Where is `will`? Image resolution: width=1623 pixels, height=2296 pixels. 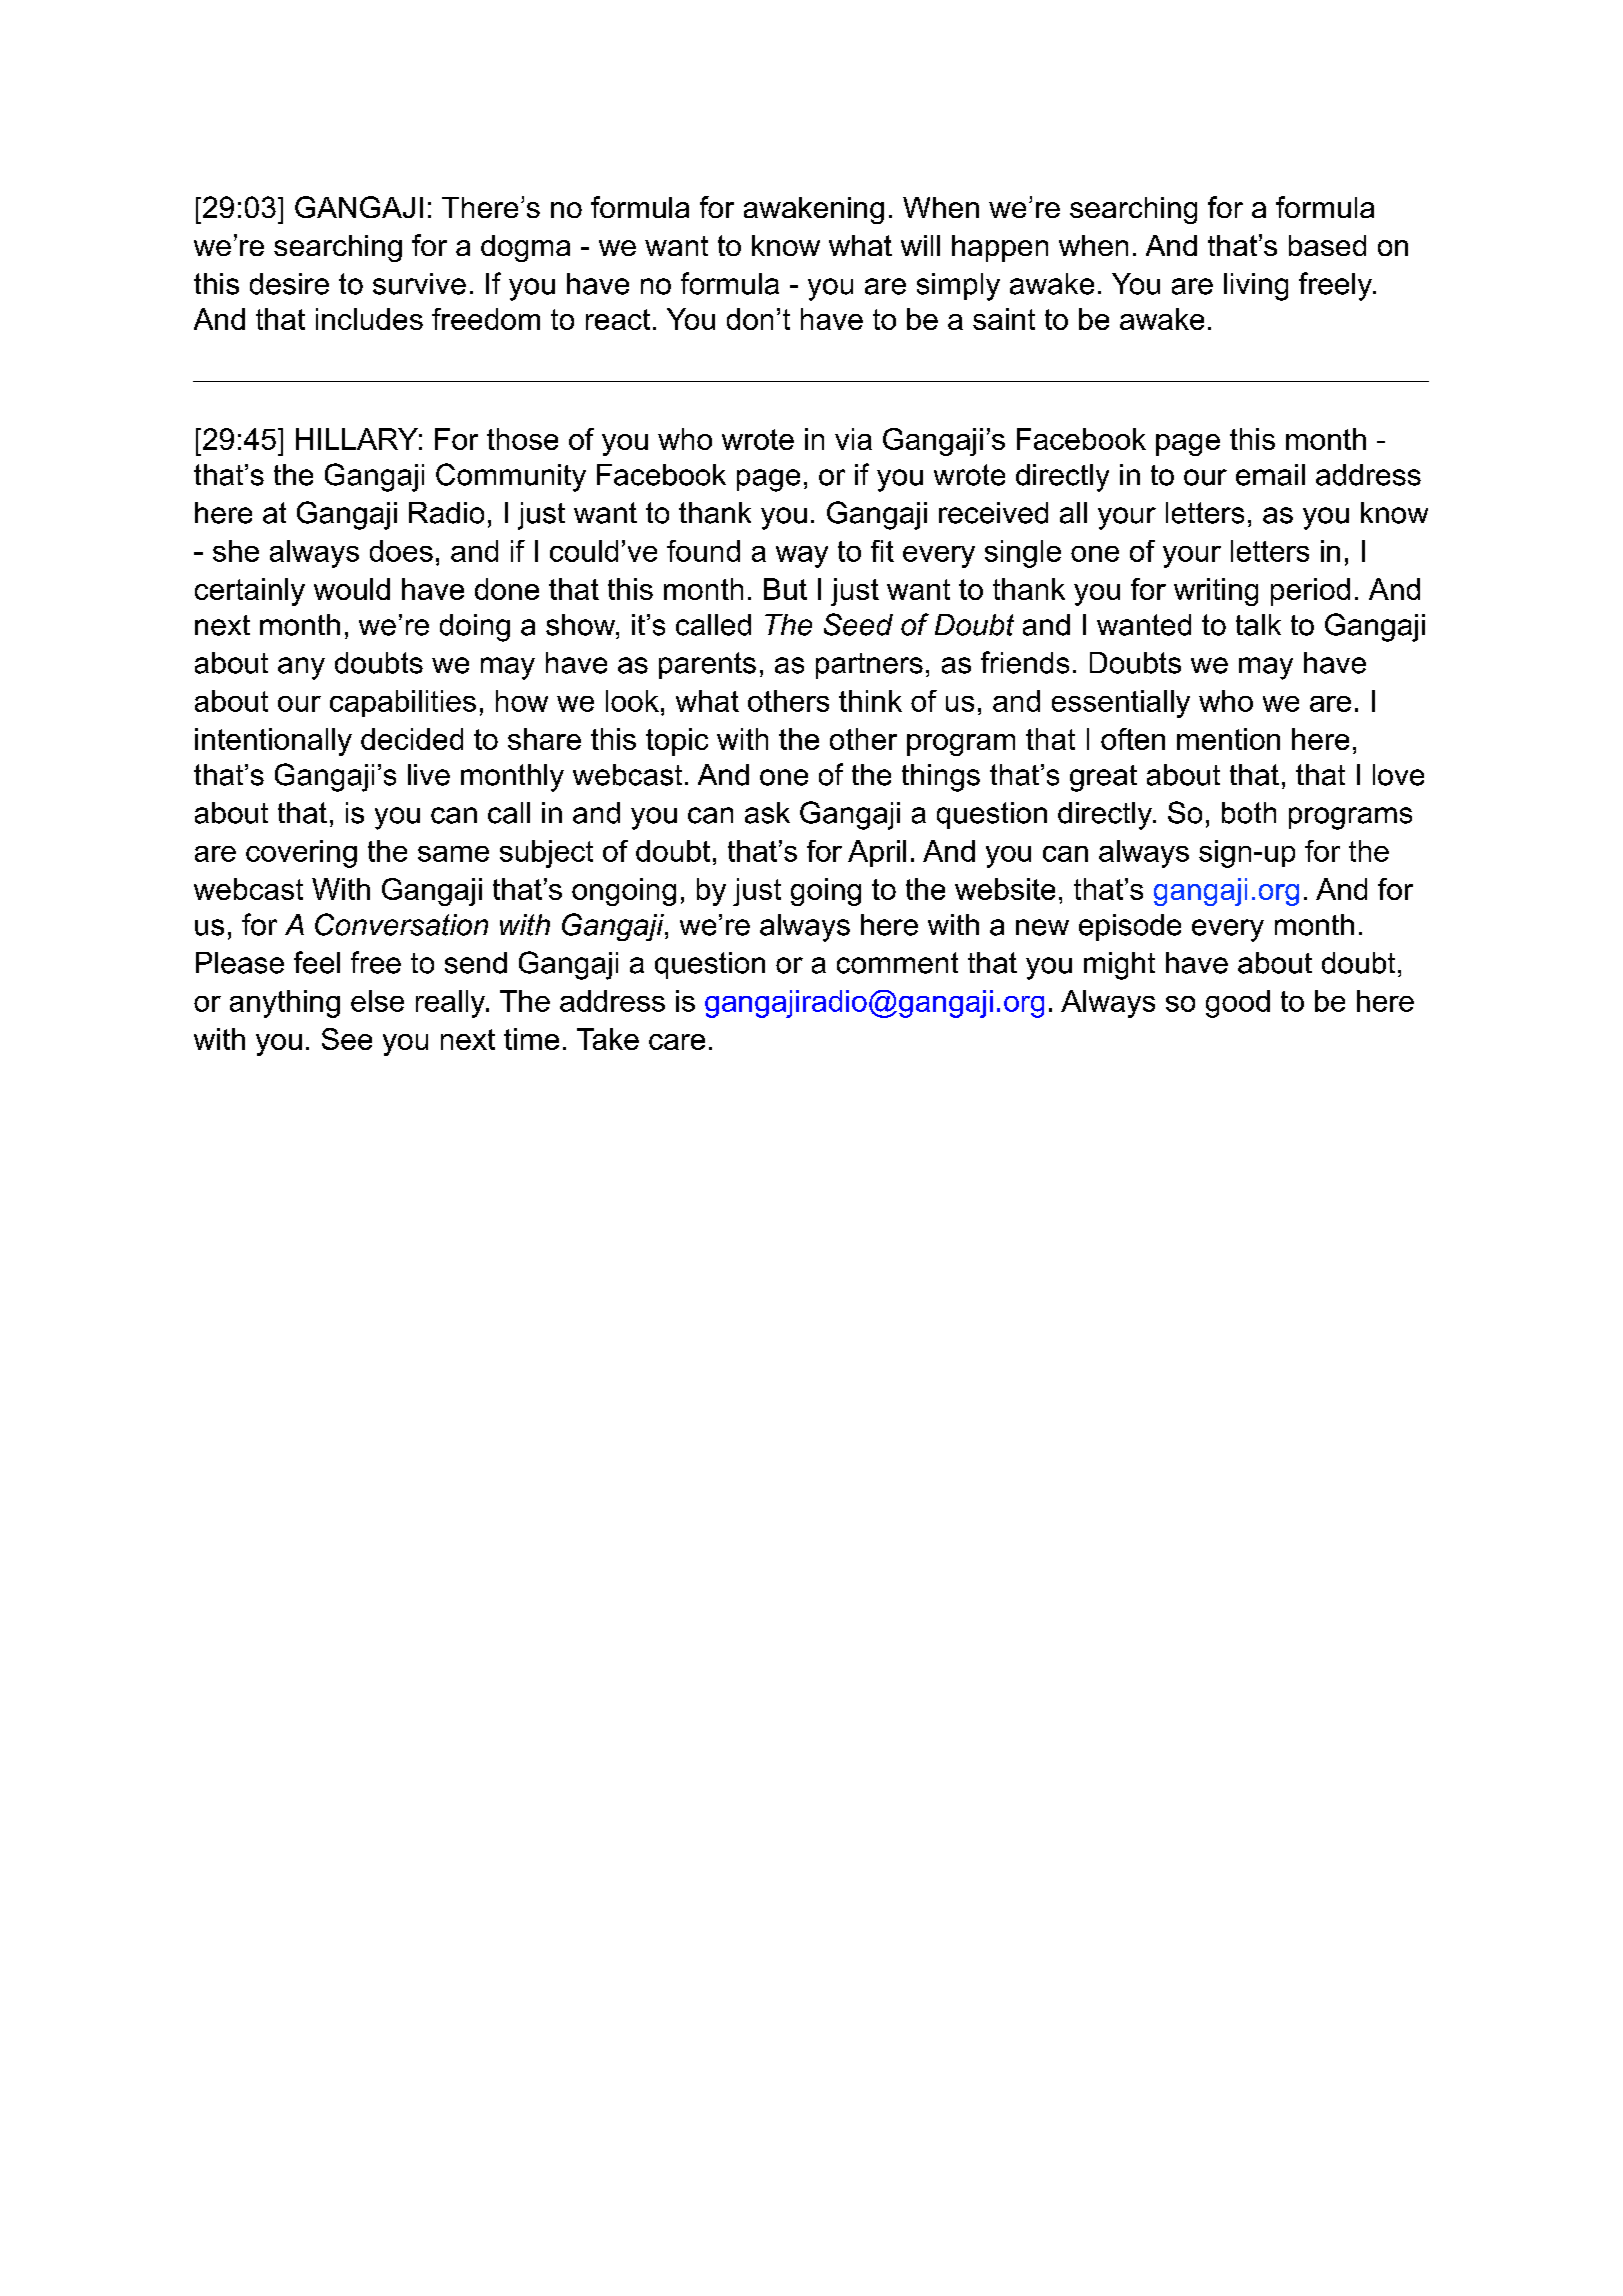 will is located at coordinates (920, 245).
